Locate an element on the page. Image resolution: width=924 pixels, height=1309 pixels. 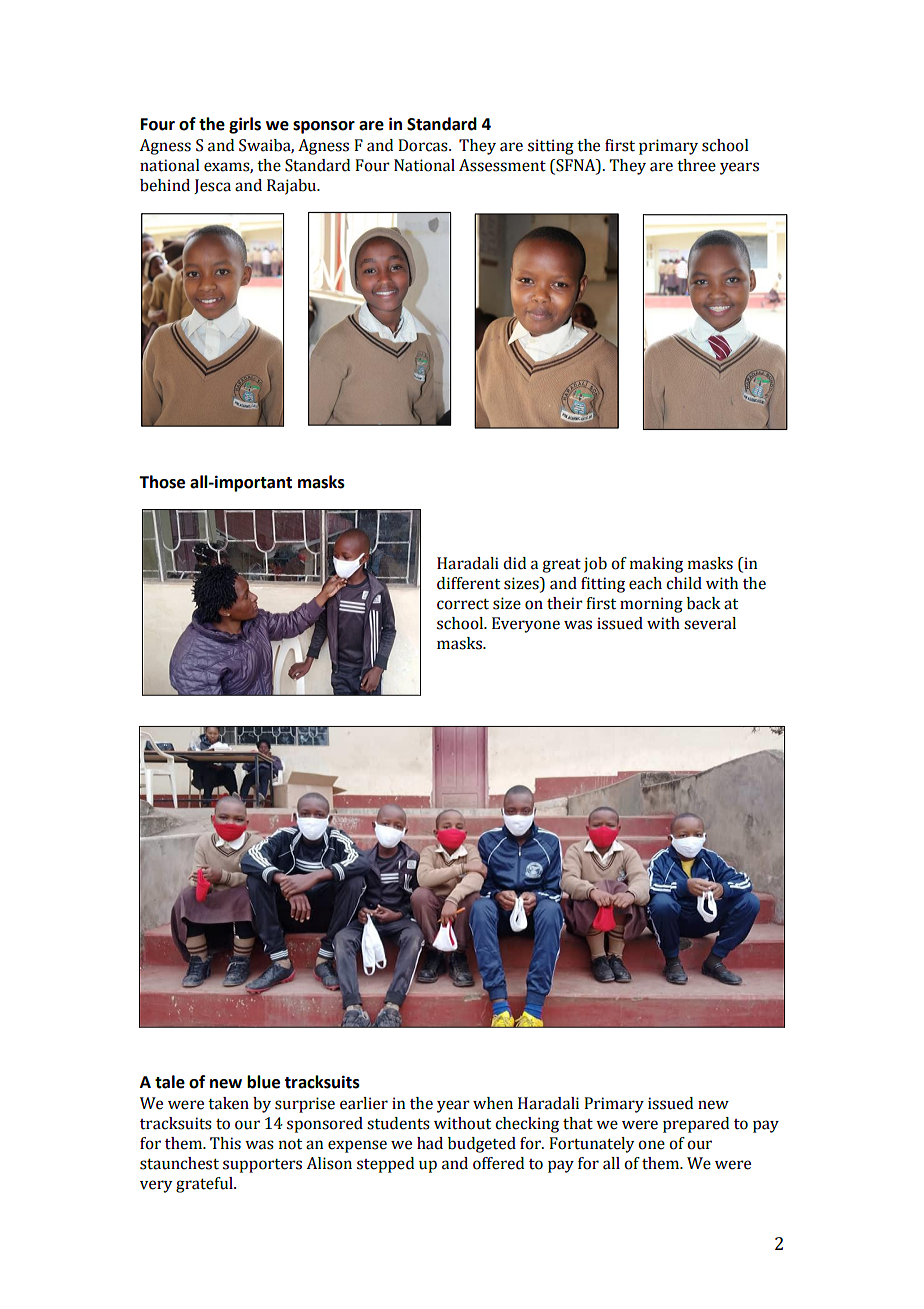
Assessment is located at coordinates (502, 165).
